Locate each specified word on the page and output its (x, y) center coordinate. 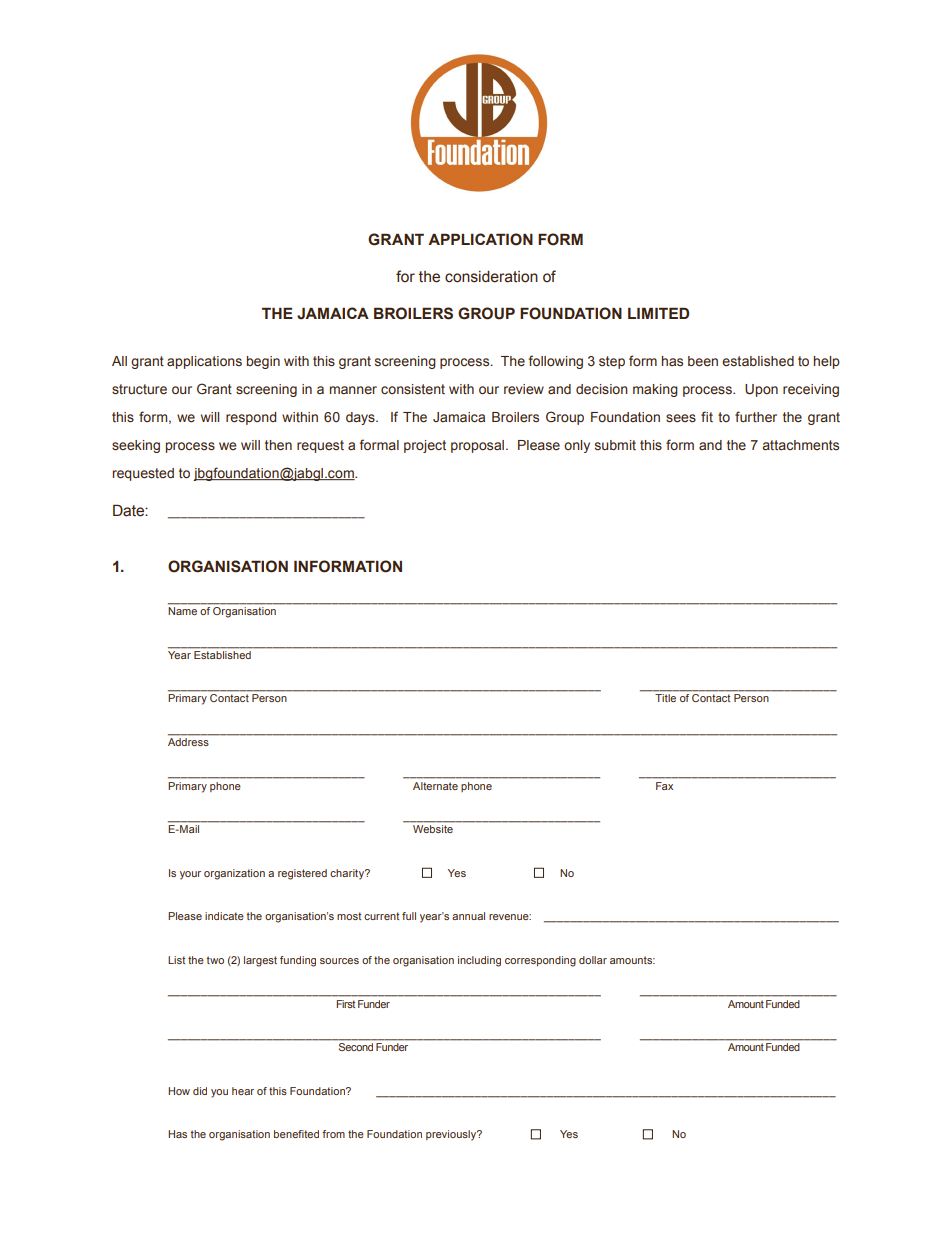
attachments (800, 445)
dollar (593, 960)
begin (263, 362)
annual (468, 916)
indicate (224, 916)
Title (665, 698)
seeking (136, 446)
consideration (491, 277)
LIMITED (658, 313)
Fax (664, 786)
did (200, 1091)
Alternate (435, 786)
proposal (479, 446)
